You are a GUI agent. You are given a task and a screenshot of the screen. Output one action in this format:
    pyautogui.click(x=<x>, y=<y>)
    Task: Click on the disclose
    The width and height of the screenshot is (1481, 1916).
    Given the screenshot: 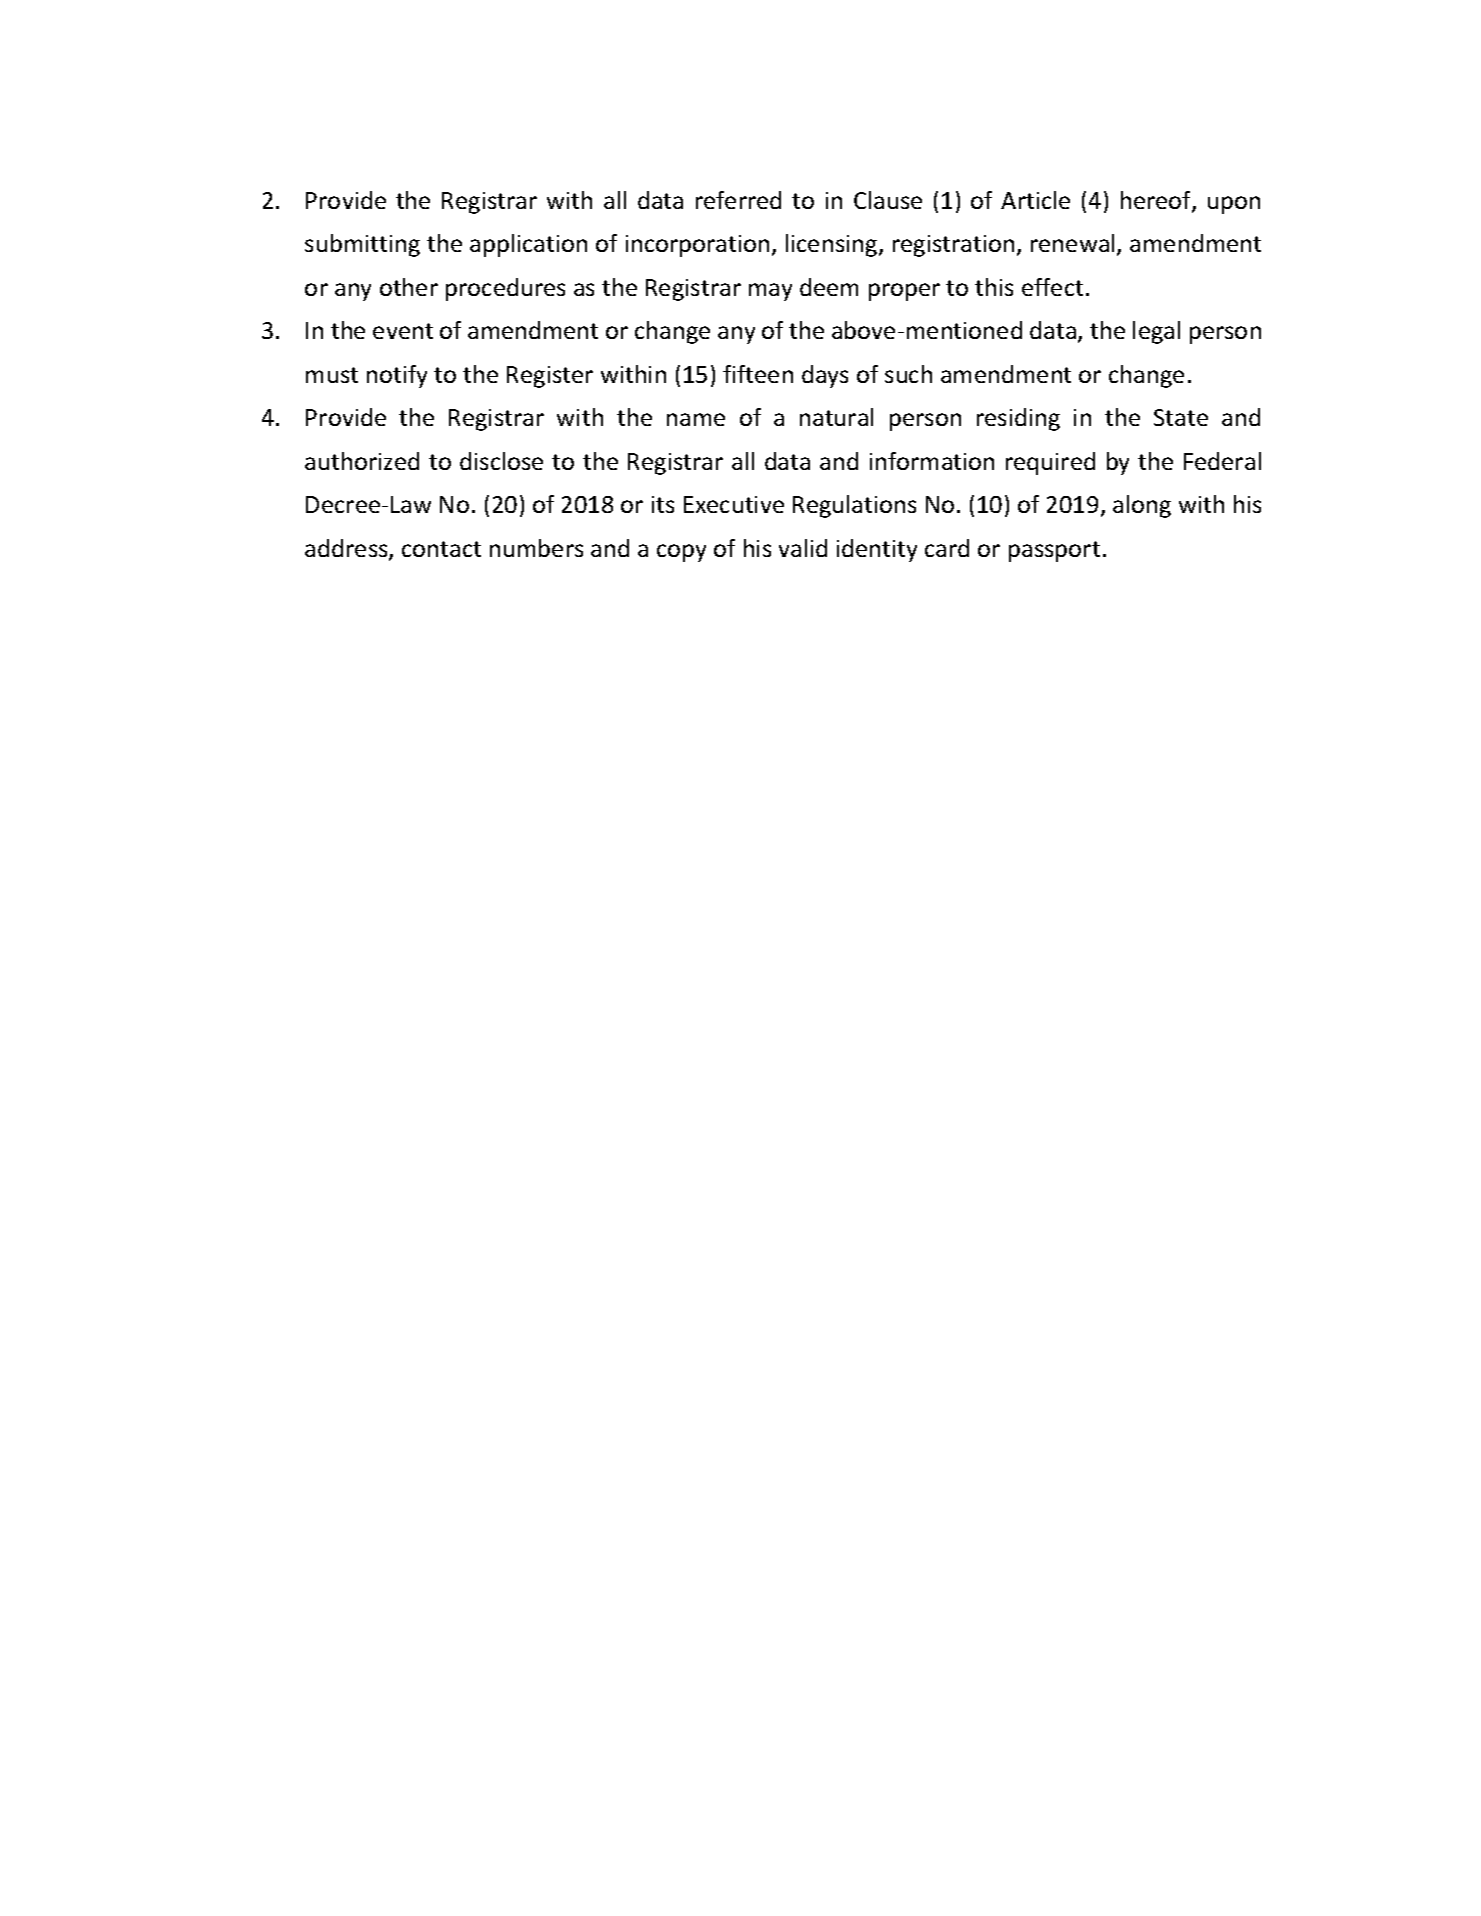 What is the action you would take?
    pyautogui.click(x=501, y=461)
